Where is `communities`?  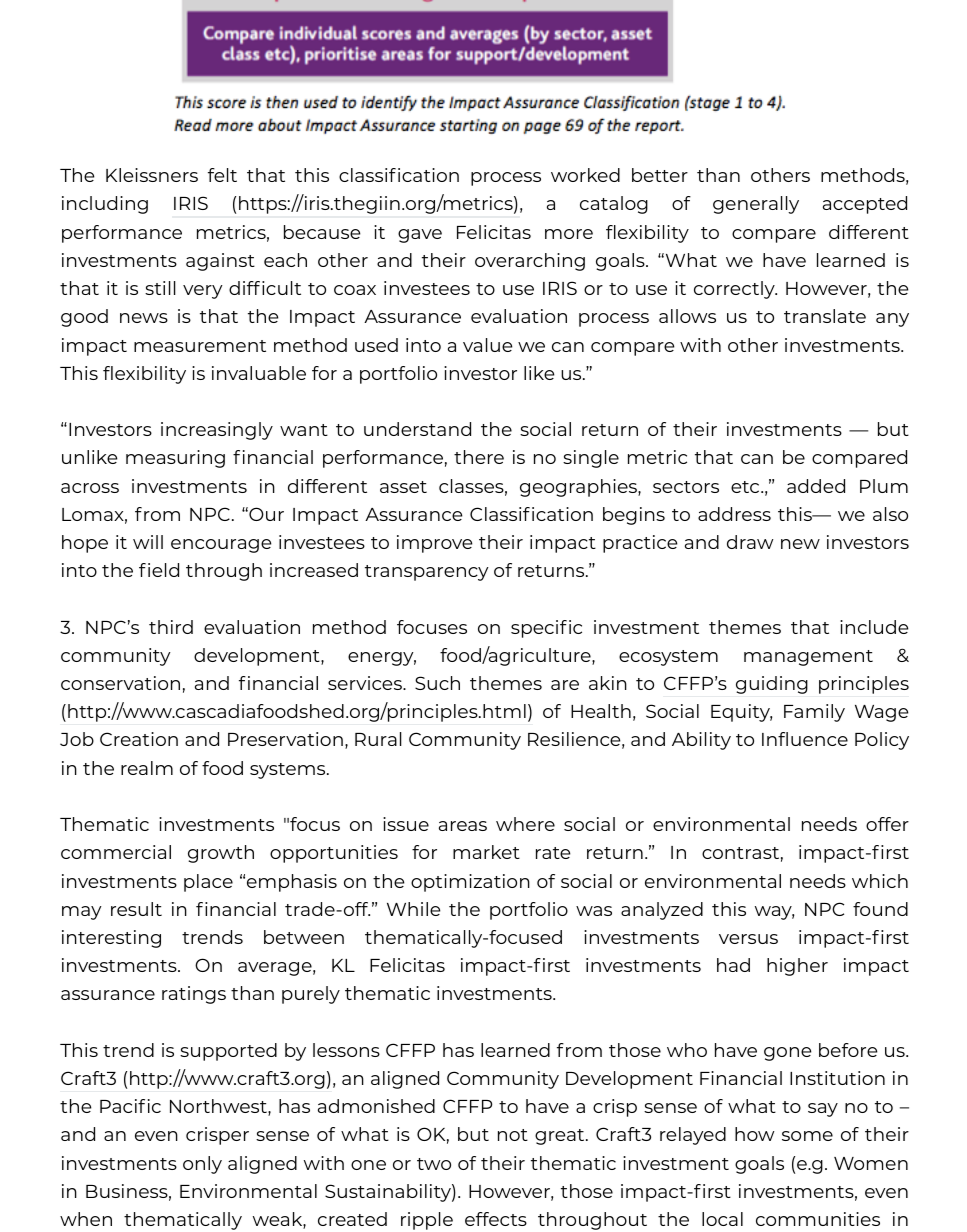 communities is located at coordinates (818, 1219).
